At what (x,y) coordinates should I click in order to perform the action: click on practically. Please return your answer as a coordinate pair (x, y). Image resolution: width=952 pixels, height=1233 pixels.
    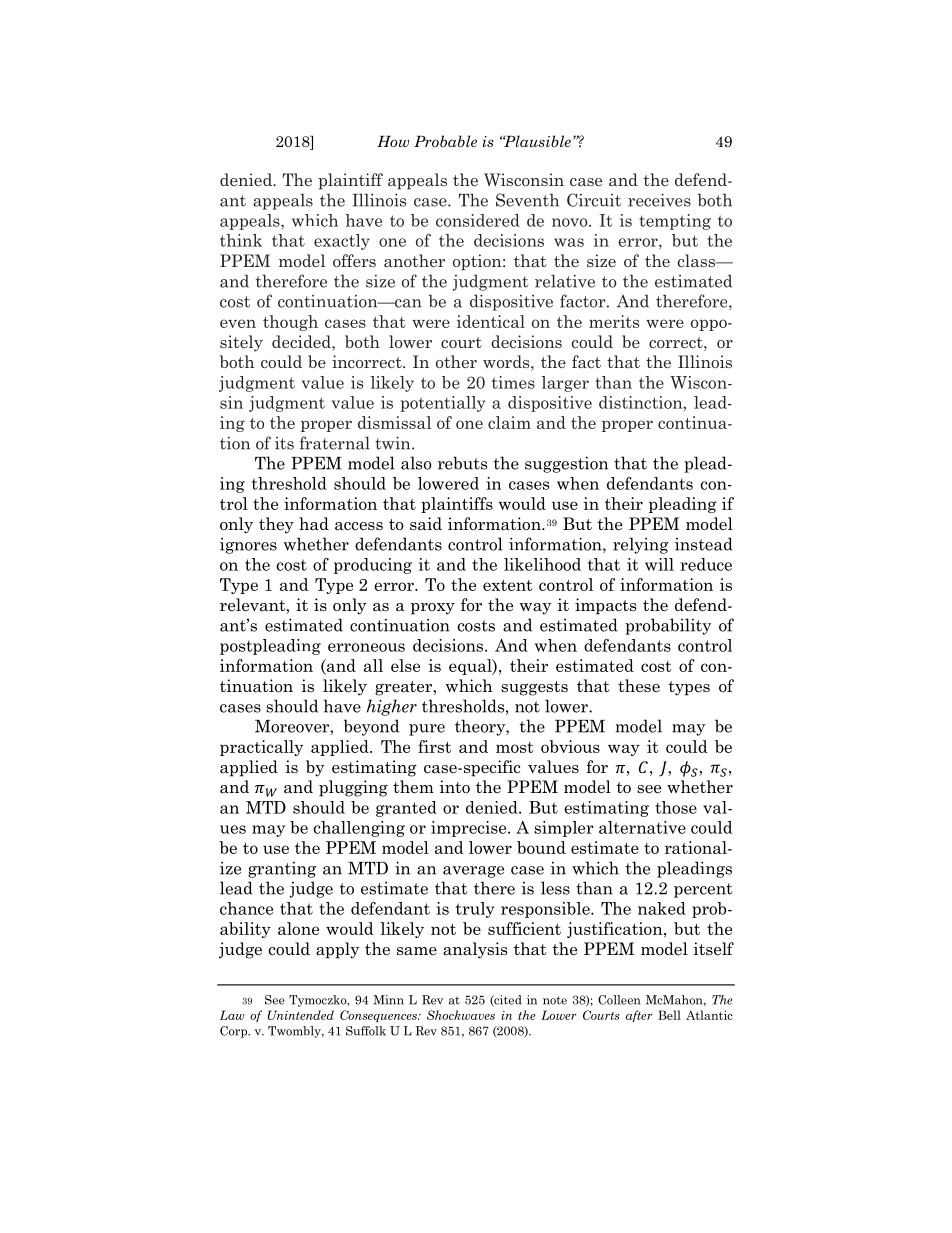
    Looking at the image, I should click on (261, 748).
